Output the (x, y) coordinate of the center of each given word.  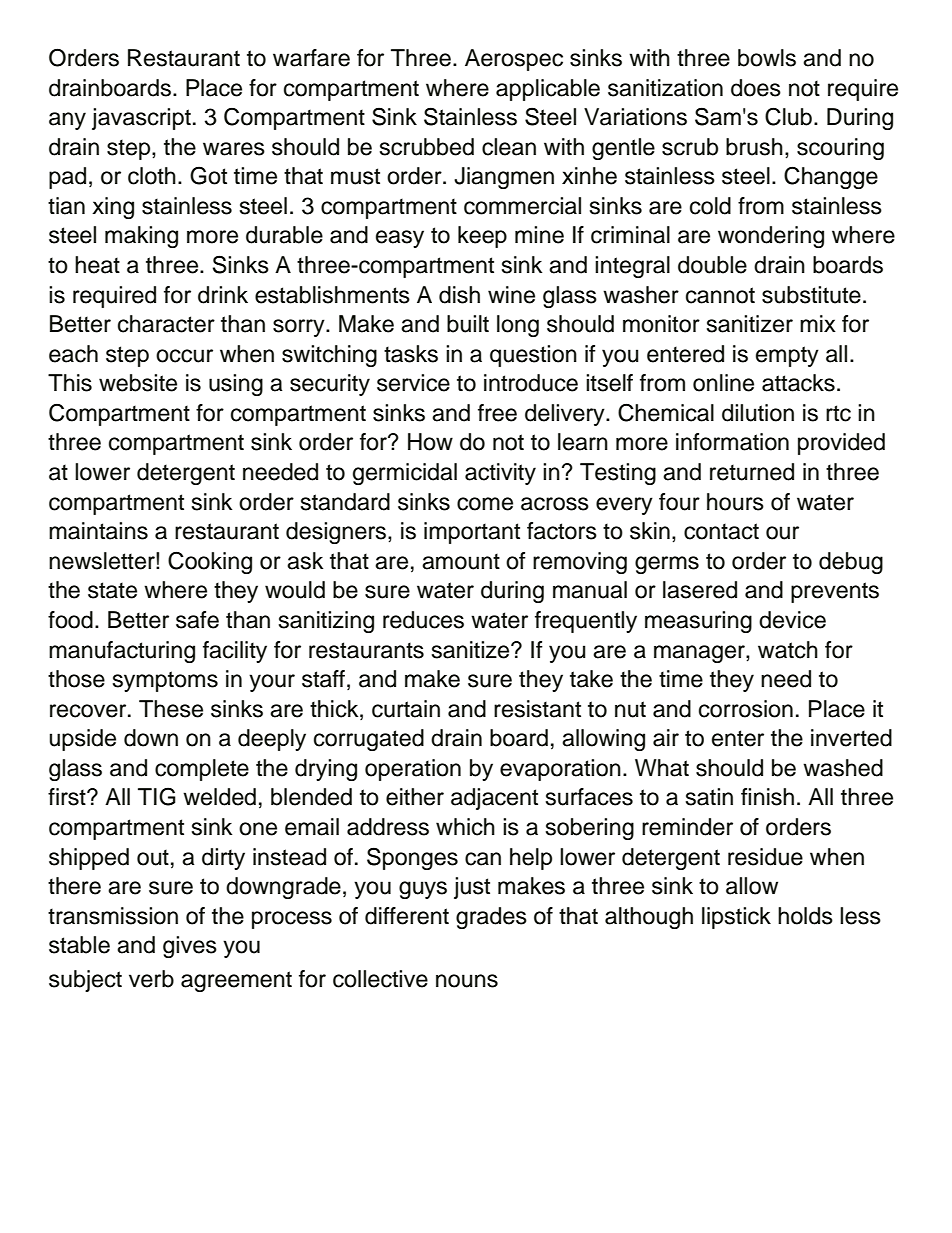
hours (735, 502)
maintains (98, 531)
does (756, 88)
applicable (548, 90)
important (472, 533)
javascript (141, 119)
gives (190, 947)
